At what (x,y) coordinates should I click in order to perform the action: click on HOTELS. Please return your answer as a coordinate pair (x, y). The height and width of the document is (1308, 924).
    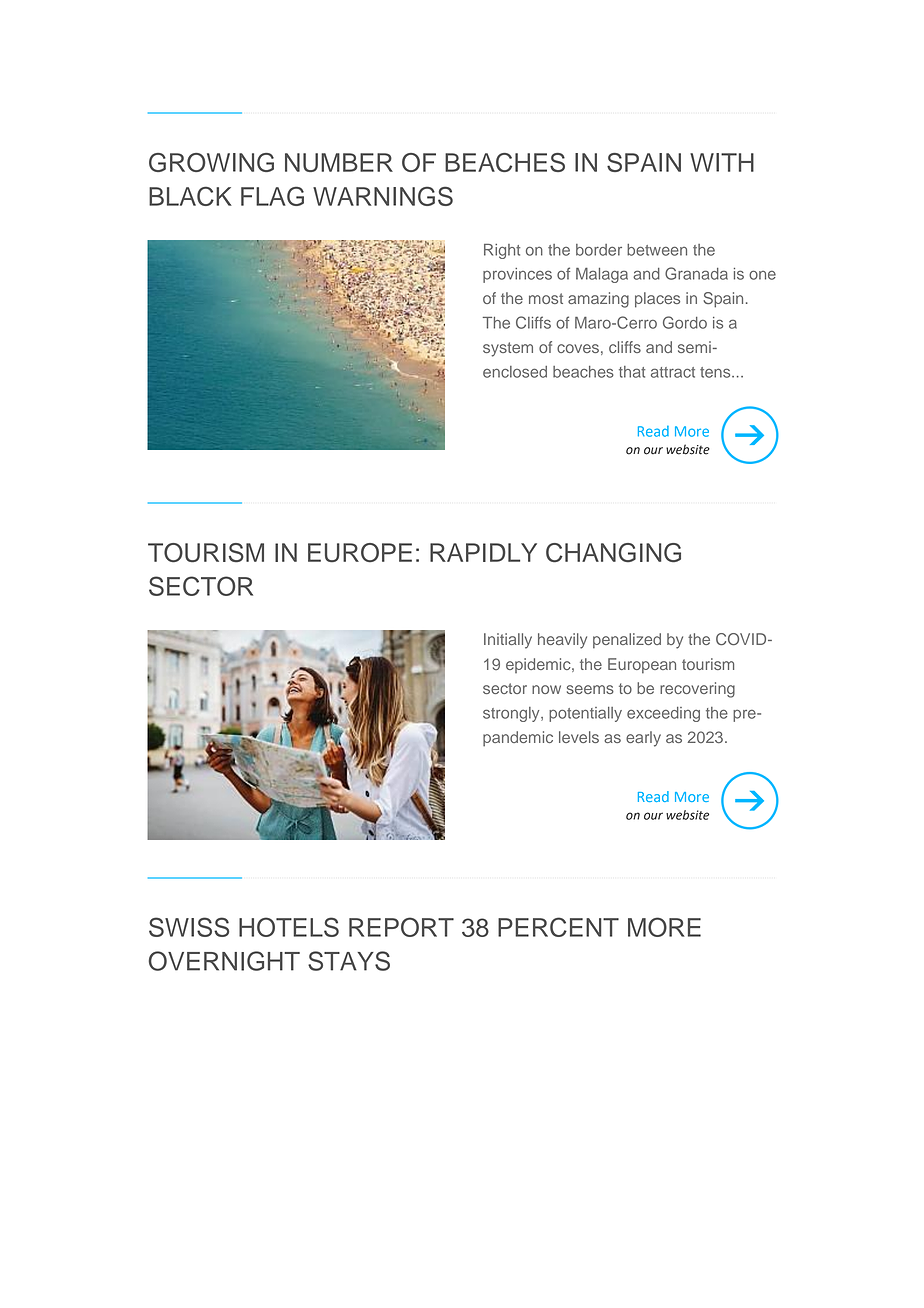
    Looking at the image, I should click on (289, 927).
